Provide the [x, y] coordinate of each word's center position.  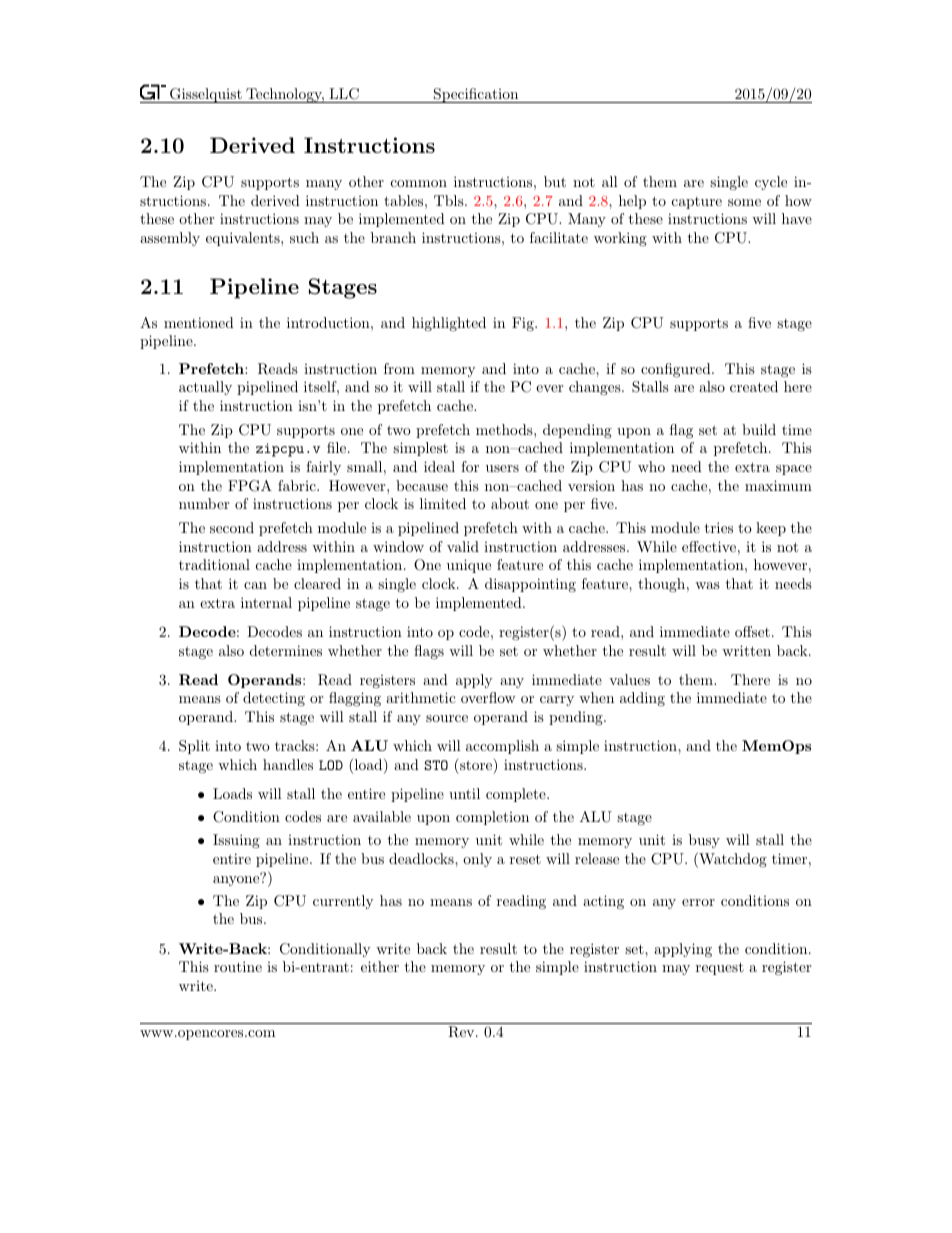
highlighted [449, 324]
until [464, 793]
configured [677, 370]
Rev [462, 1032]
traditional [214, 564]
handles [288, 764]
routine [238, 966]
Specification [476, 95]
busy [704, 841]
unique [469, 566]
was [707, 585]
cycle [771, 183]
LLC [344, 94]
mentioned [199, 322]
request [720, 968]
